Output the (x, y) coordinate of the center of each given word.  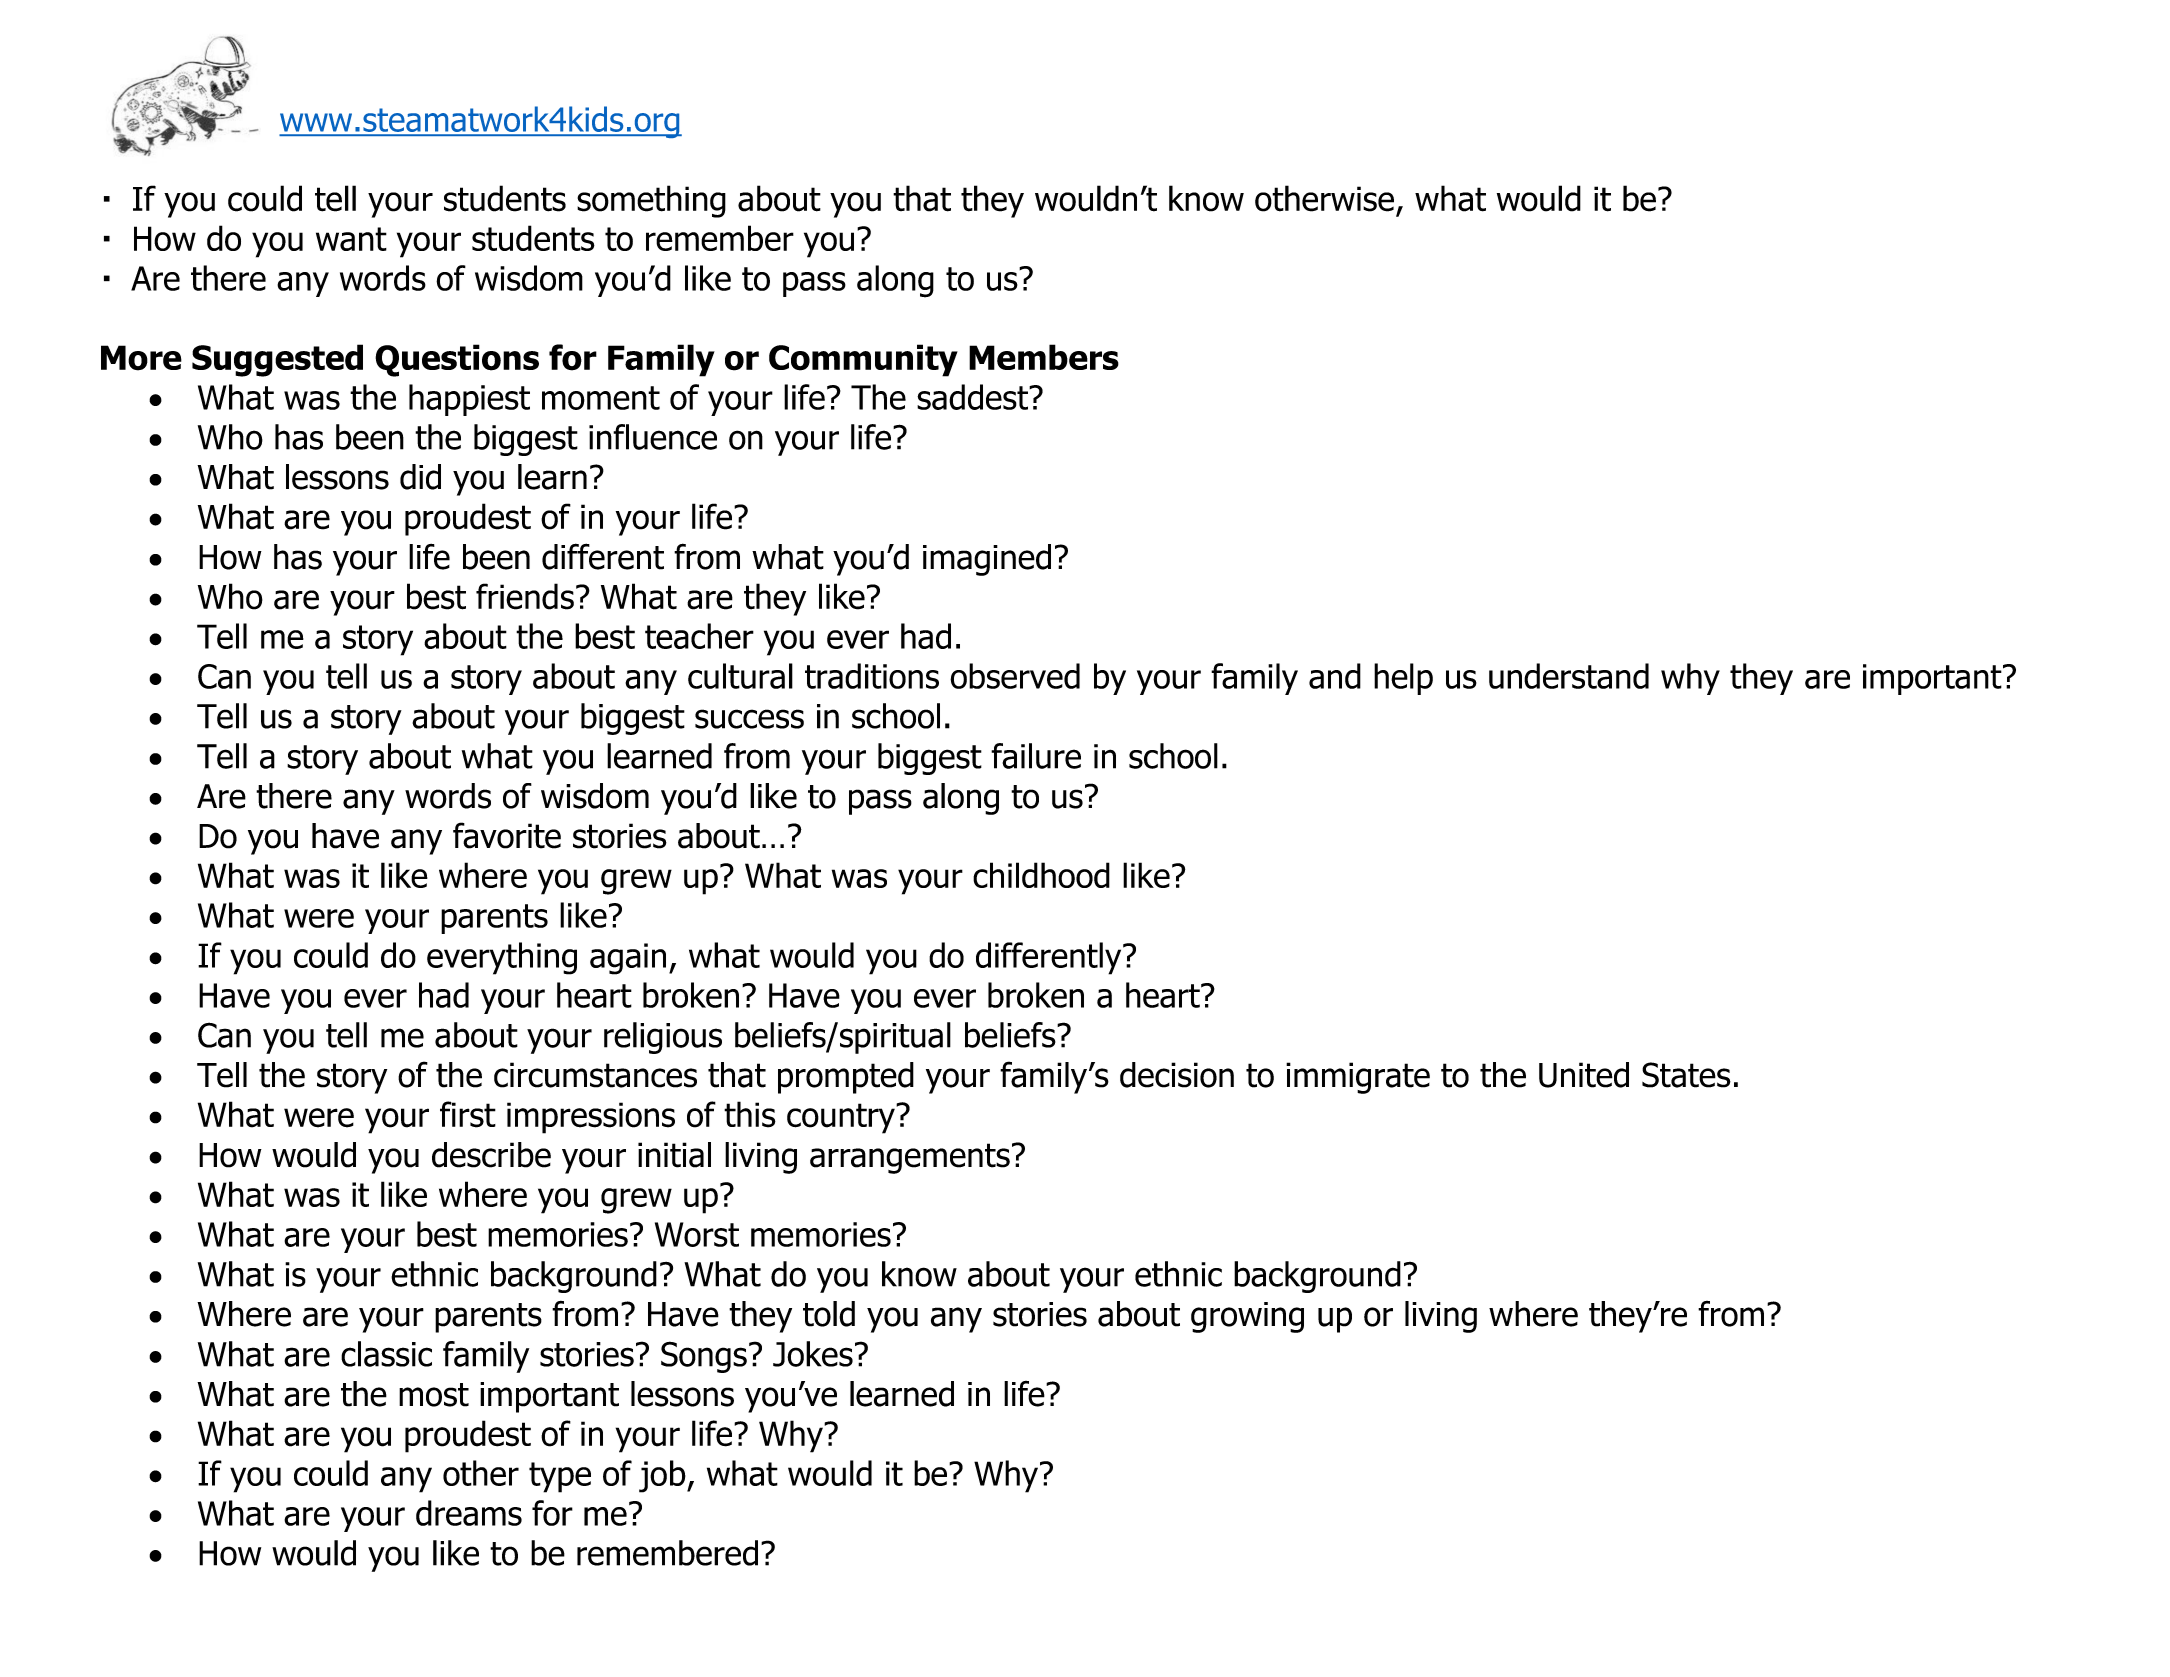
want (351, 239)
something (651, 201)
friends (525, 596)
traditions (872, 676)
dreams (469, 1513)
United (1584, 1075)
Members (1044, 357)
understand (1569, 676)
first (468, 1114)
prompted (846, 1078)
